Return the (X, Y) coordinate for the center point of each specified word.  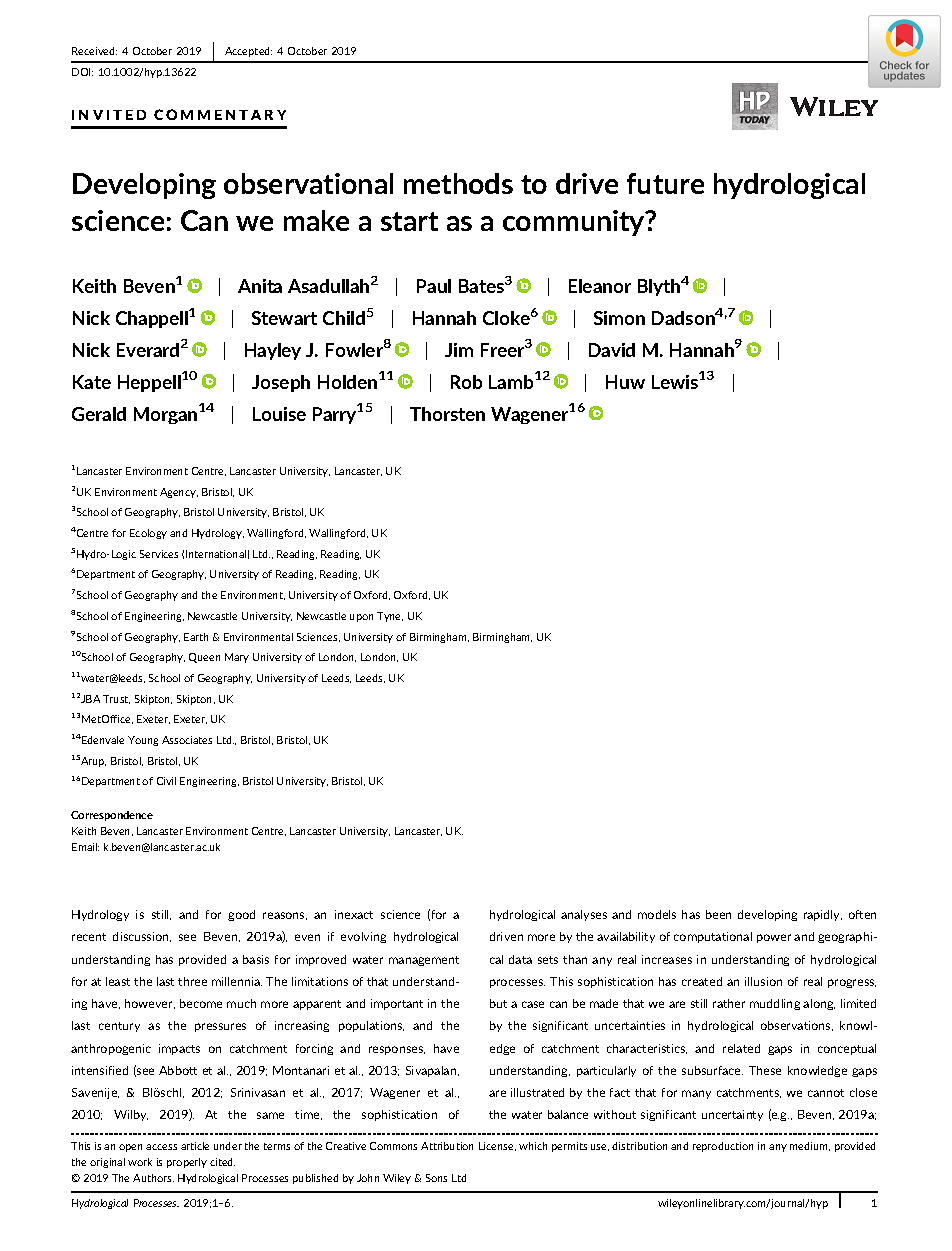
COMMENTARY (220, 114)
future (665, 183)
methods (458, 183)
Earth (196, 637)
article (195, 1146)
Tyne (390, 617)
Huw (625, 382)
